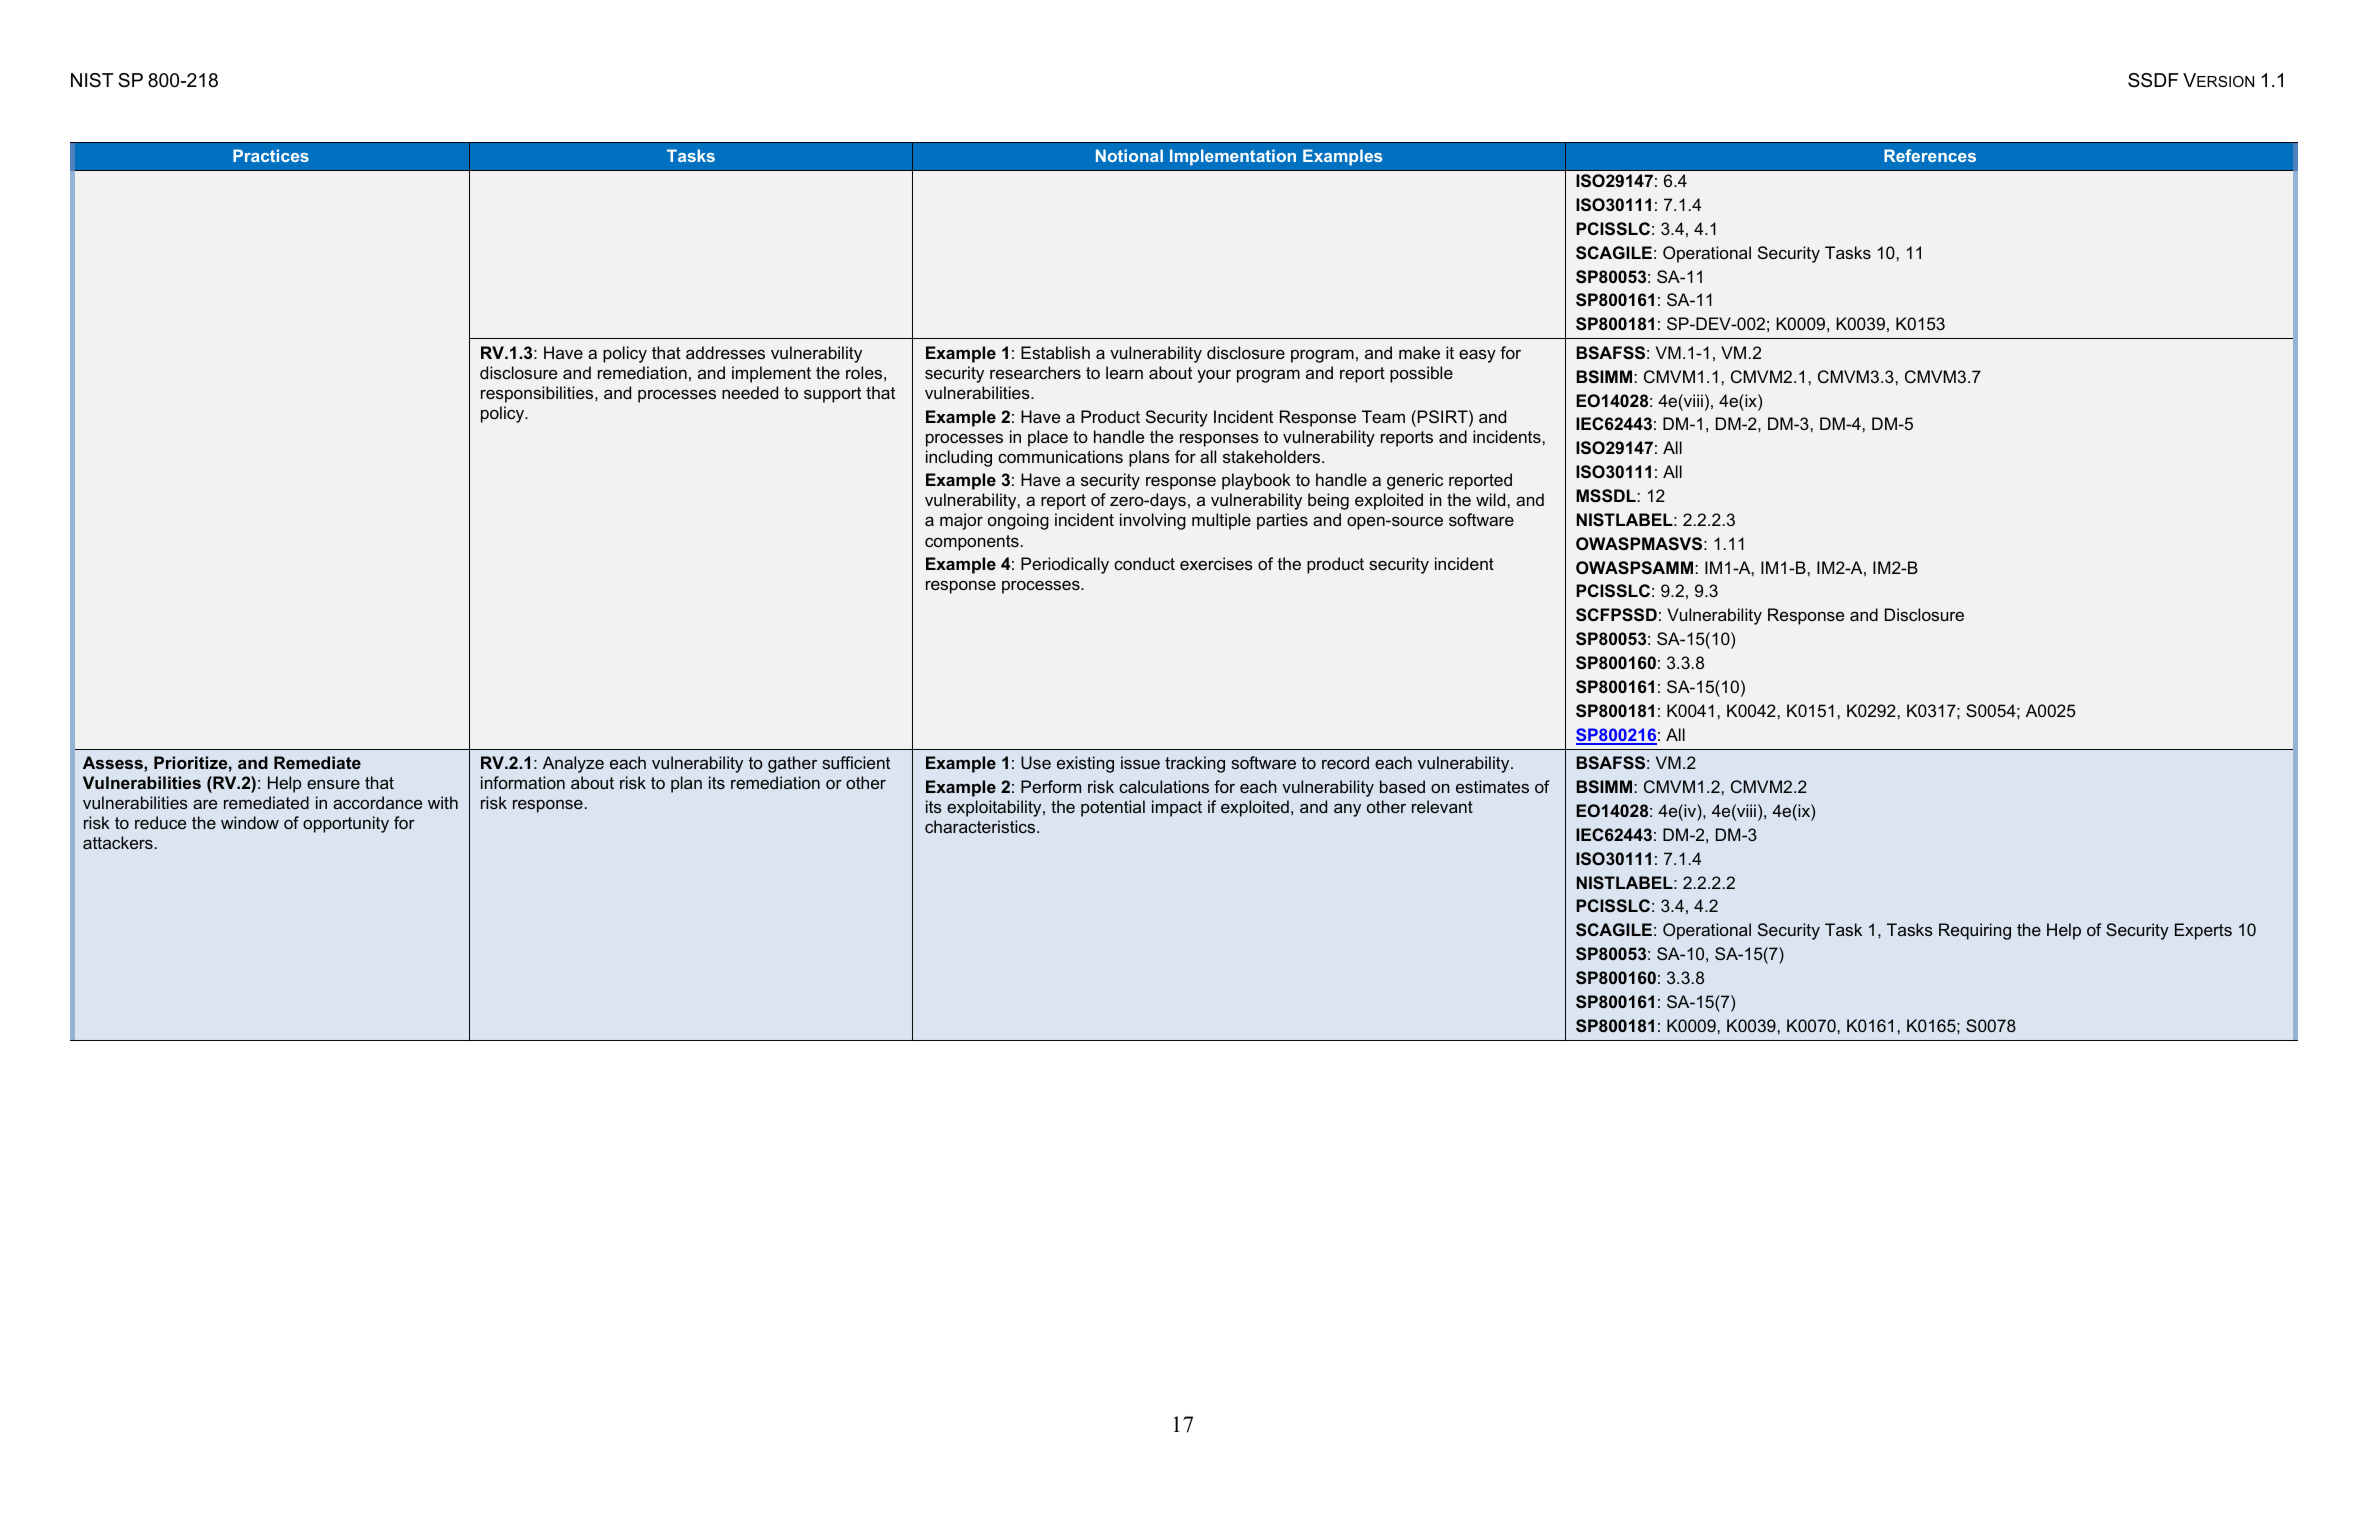 The height and width of the document is (1530, 2365). I want to click on Notional, so click(1129, 155).
